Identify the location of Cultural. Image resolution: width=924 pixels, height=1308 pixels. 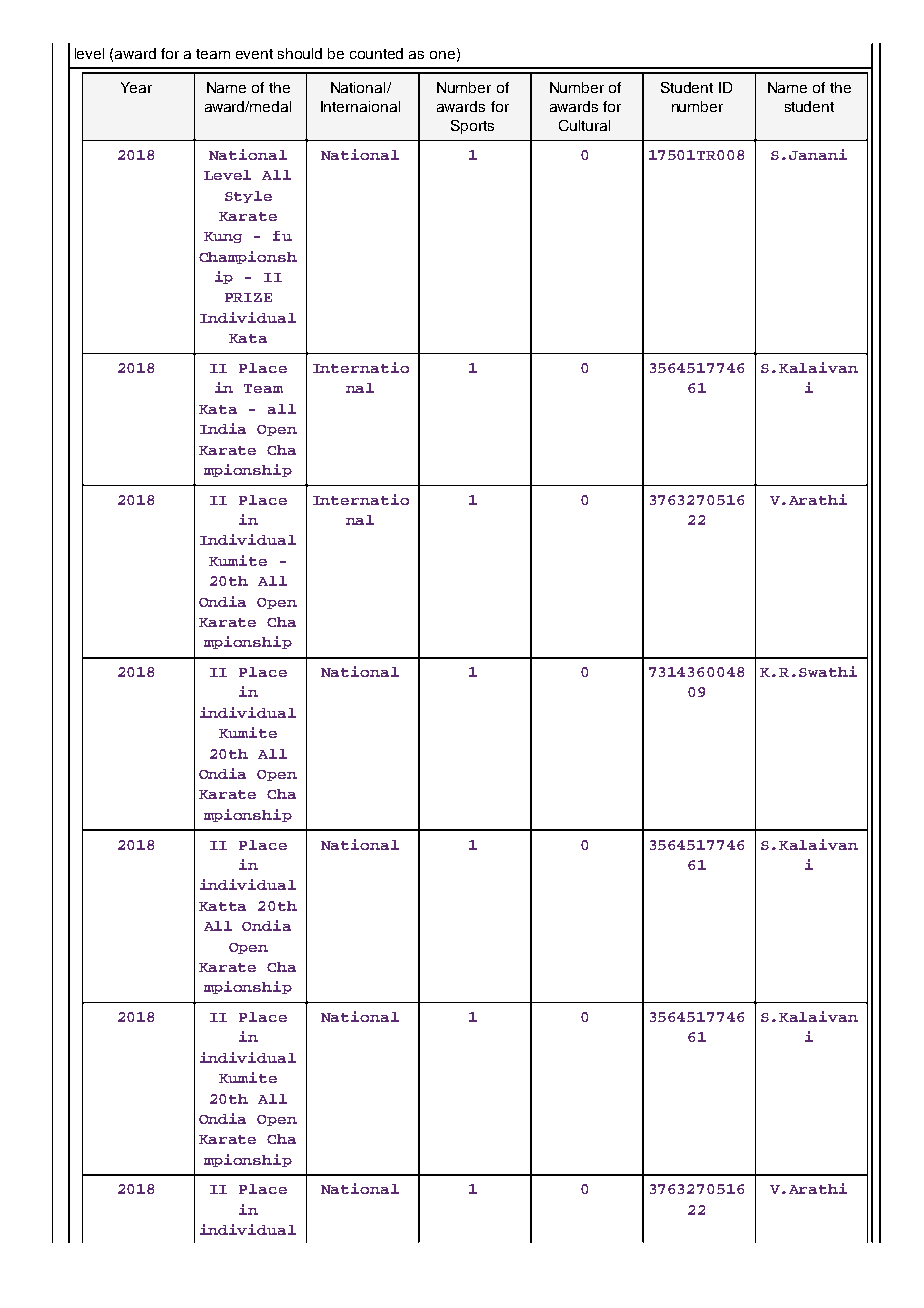
(584, 125).
